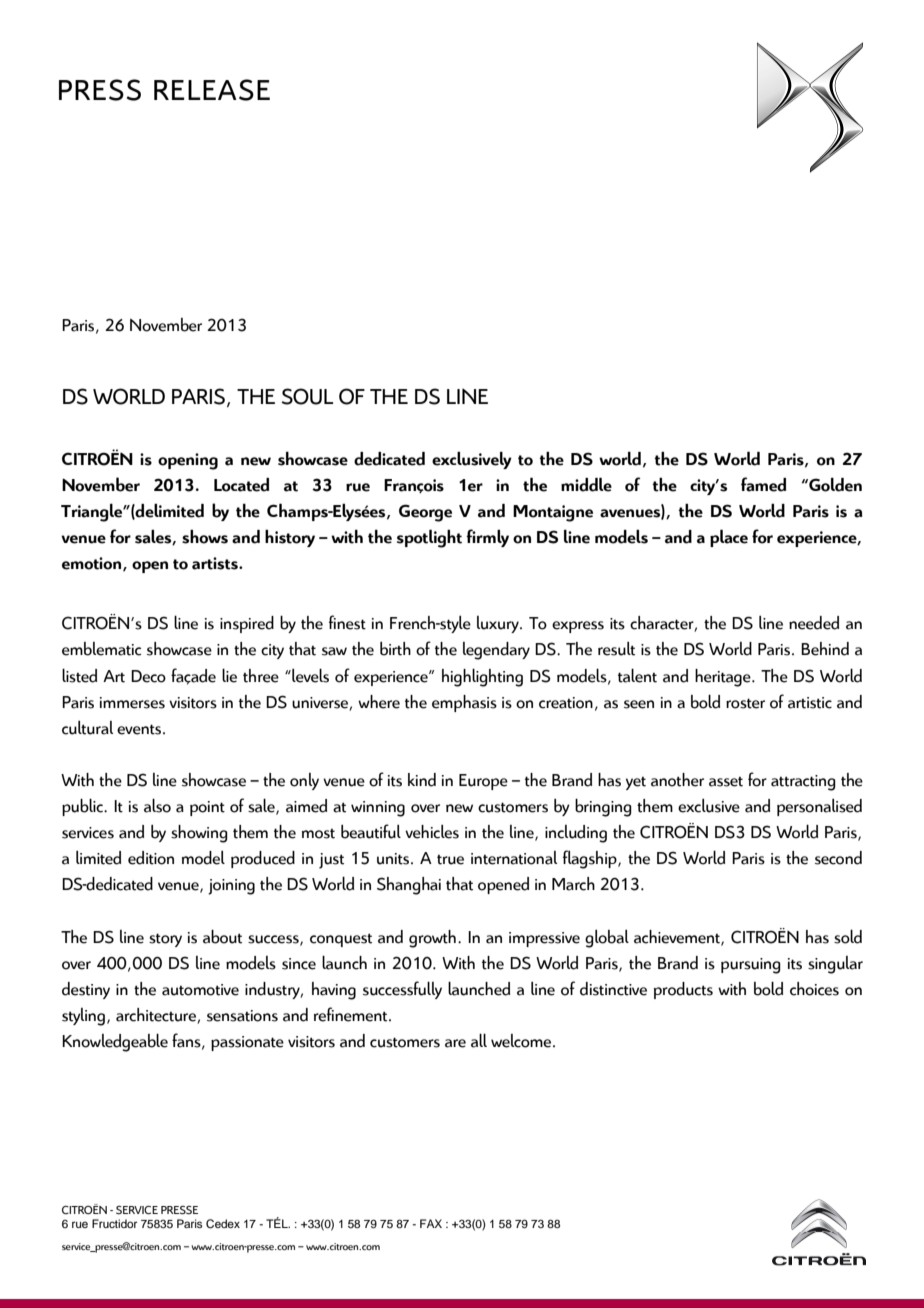 This document has width=924, height=1308. What do you see at coordinates (432, 939) in the document?
I see `growth` at bounding box center [432, 939].
